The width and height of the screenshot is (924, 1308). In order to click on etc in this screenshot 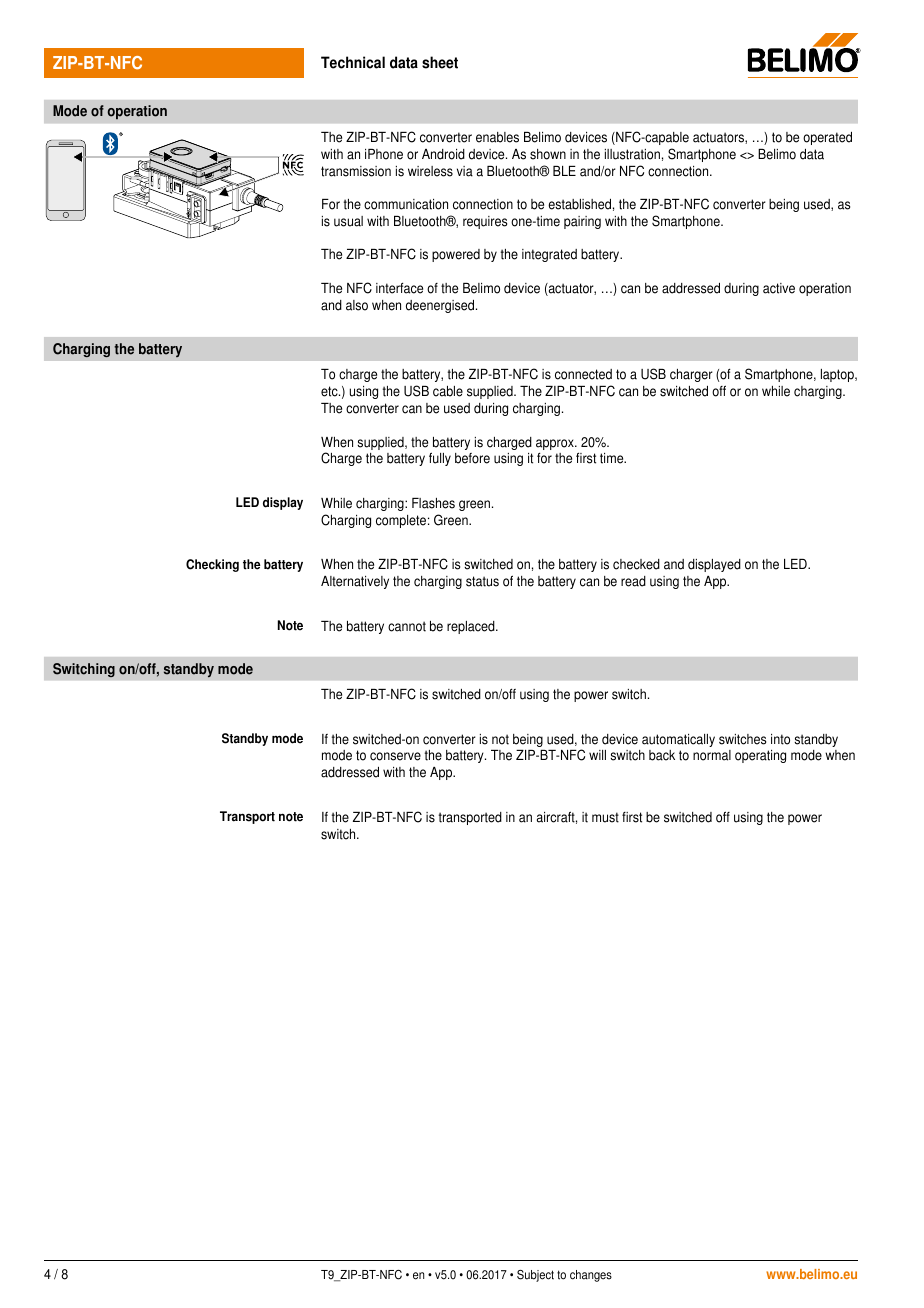, I will do `click(330, 391)`.
